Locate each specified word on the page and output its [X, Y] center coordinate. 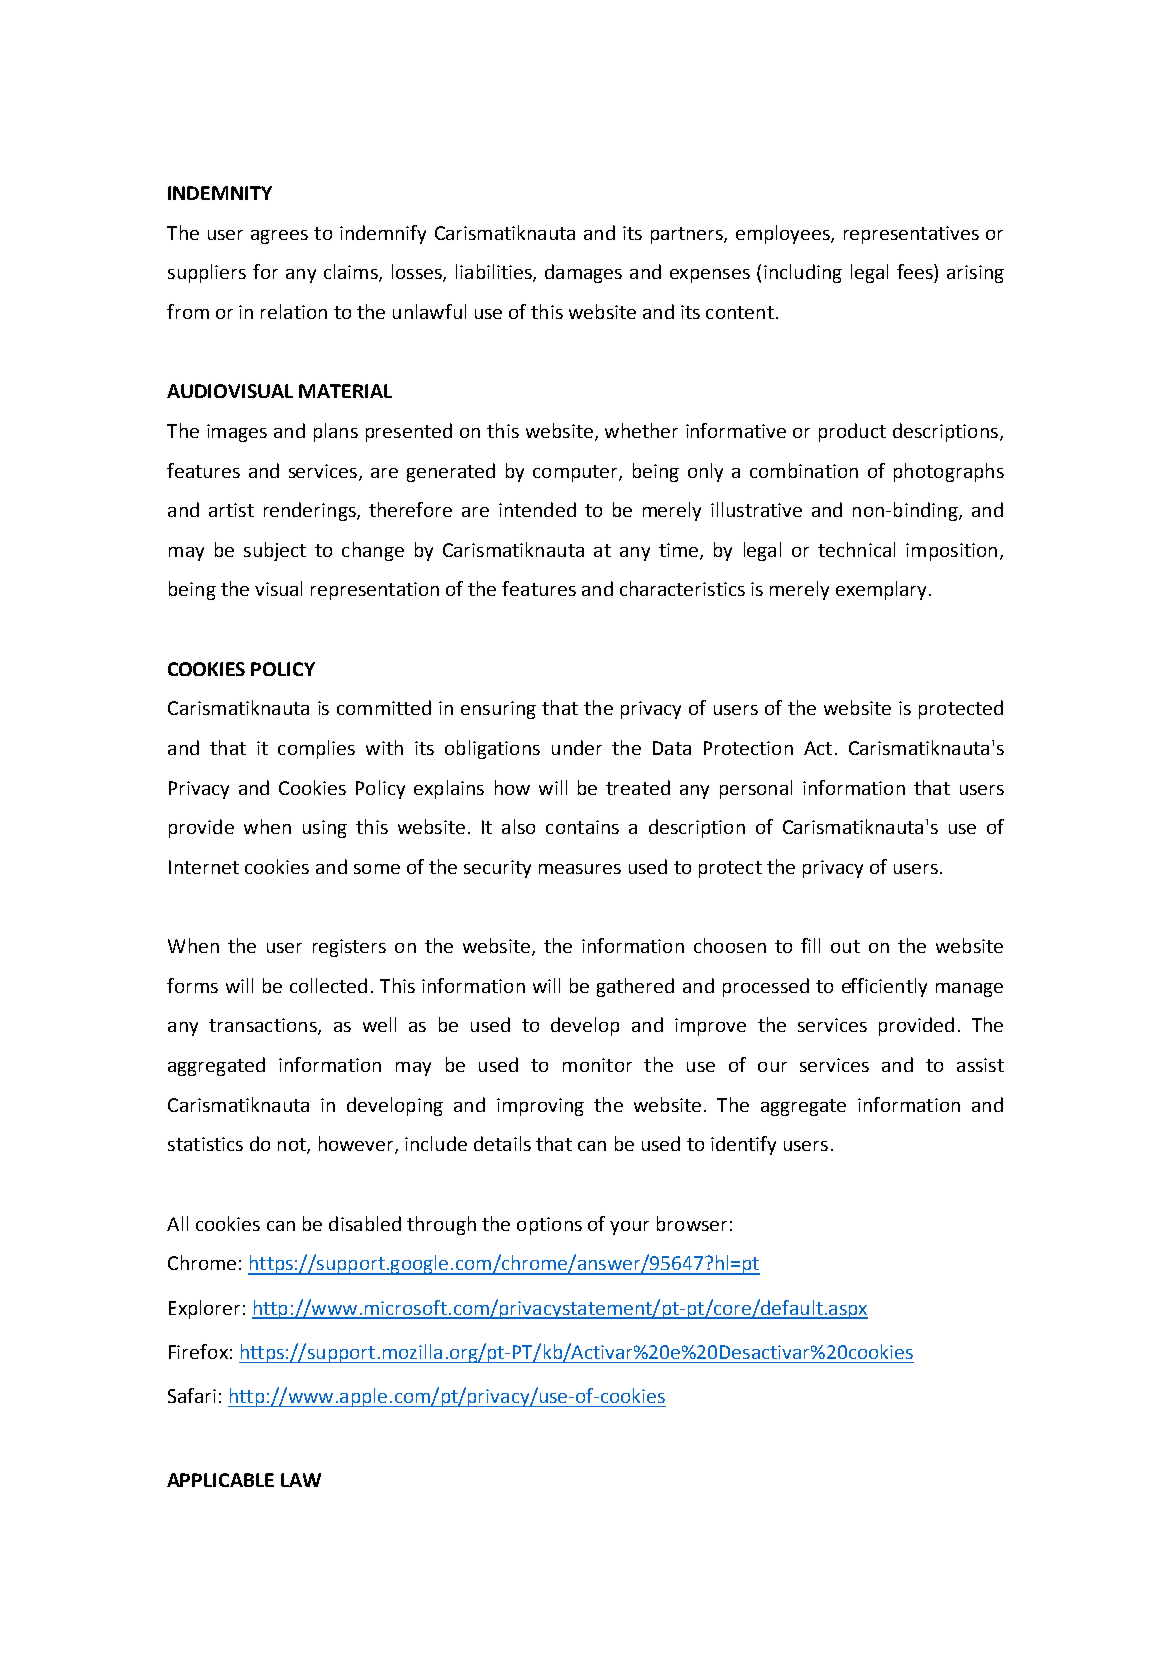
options [549, 1226]
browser [692, 1223]
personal [756, 789]
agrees [279, 237]
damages [583, 273]
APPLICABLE [220, 1480]
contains [582, 827]
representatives [911, 235]
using [325, 829]
